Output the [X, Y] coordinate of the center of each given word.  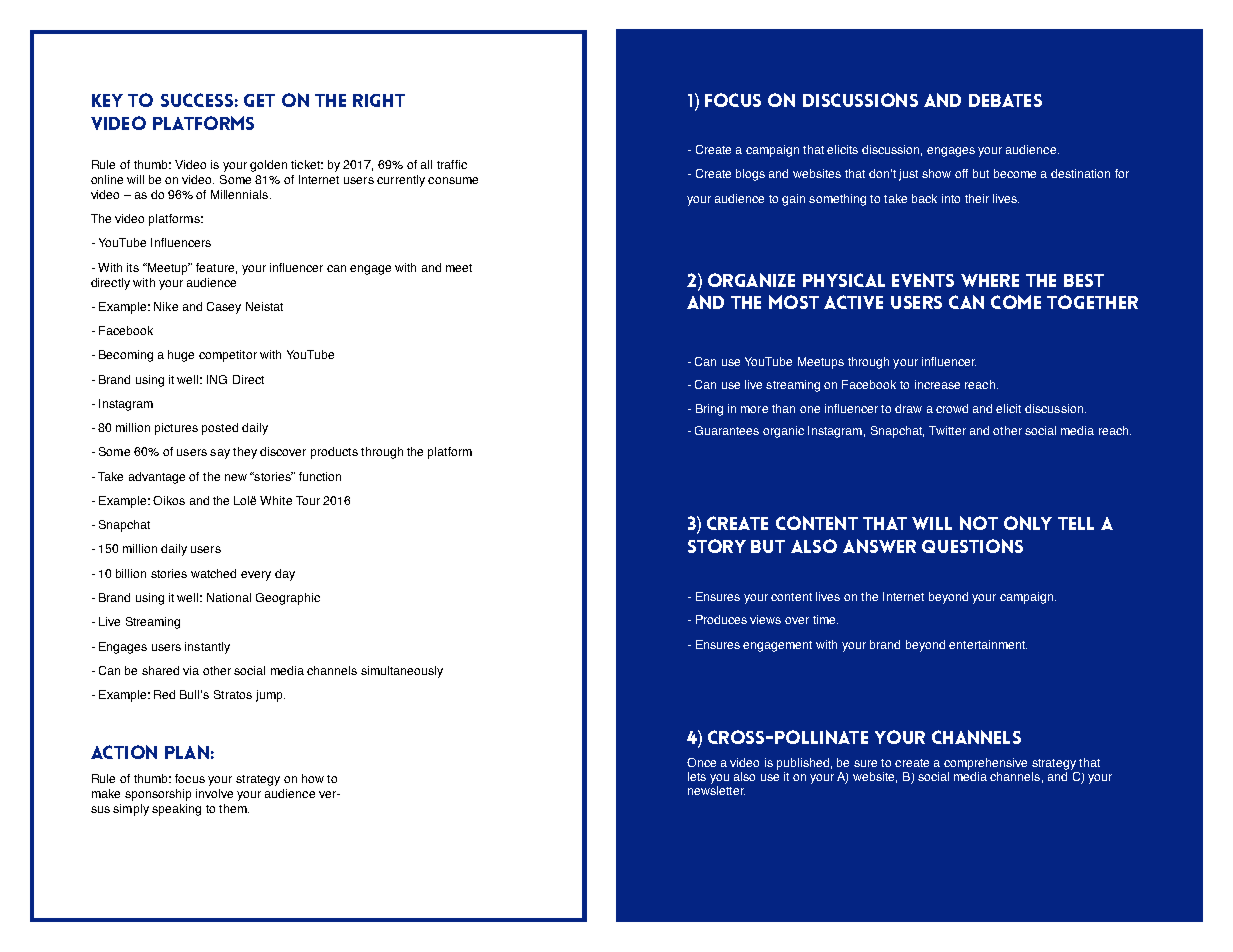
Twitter [947, 430]
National [229, 597]
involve [214, 793]
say [220, 454]
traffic [452, 164]
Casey [224, 308]
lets [697, 776]
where [990, 280]
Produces [721, 619]
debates [1005, 100]
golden [268, 166]
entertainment [988, 644]
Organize [751, 280]
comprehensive [985, 764]
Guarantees [727, 430]
